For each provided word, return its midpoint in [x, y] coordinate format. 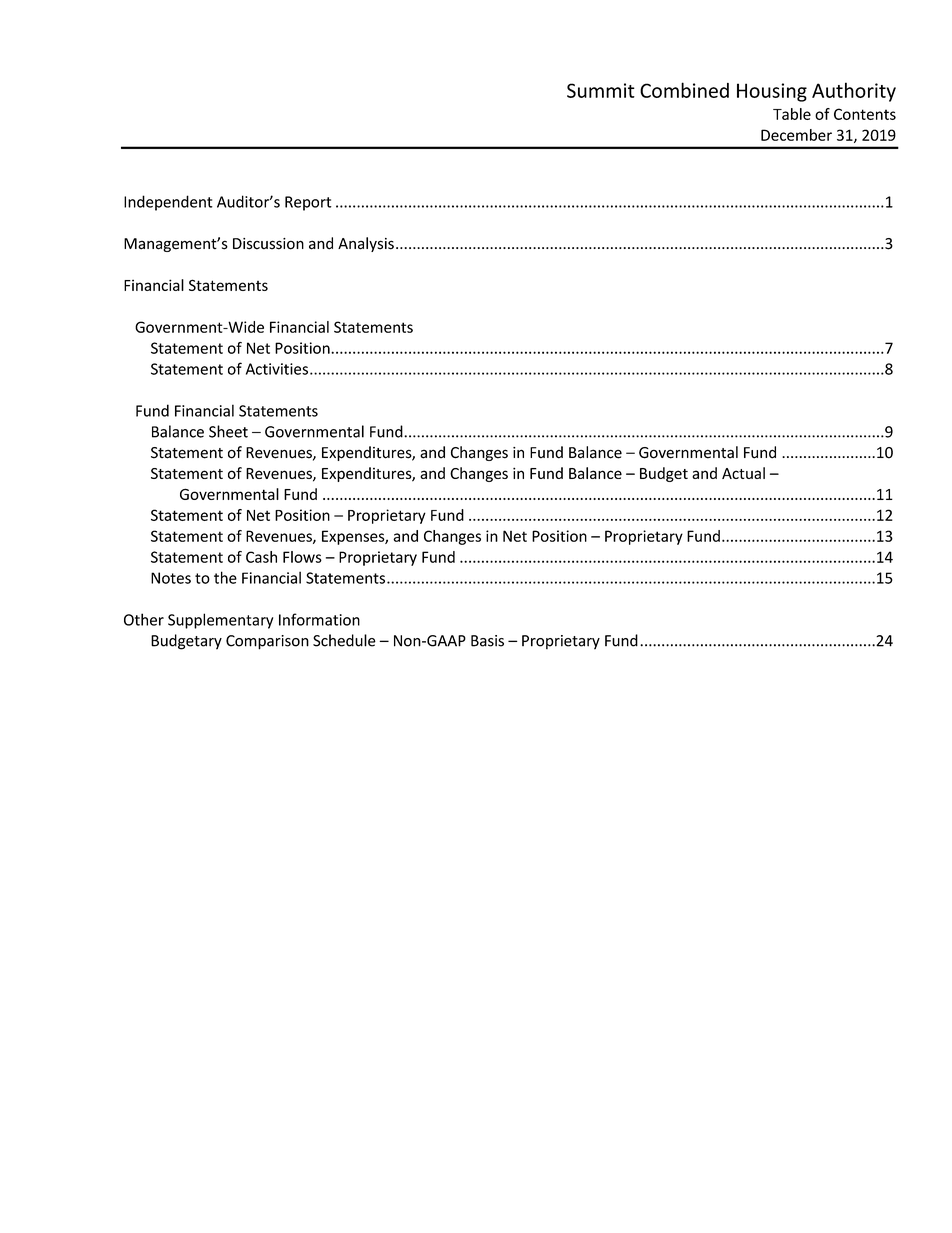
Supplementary [220, 621]
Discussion [268, 244]
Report [308, 203]
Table [792, 114]
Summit [601, 90]
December [796, 135]
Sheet [228, 431]
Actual [743, 473]
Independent [168, 203]
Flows [302, 557]
